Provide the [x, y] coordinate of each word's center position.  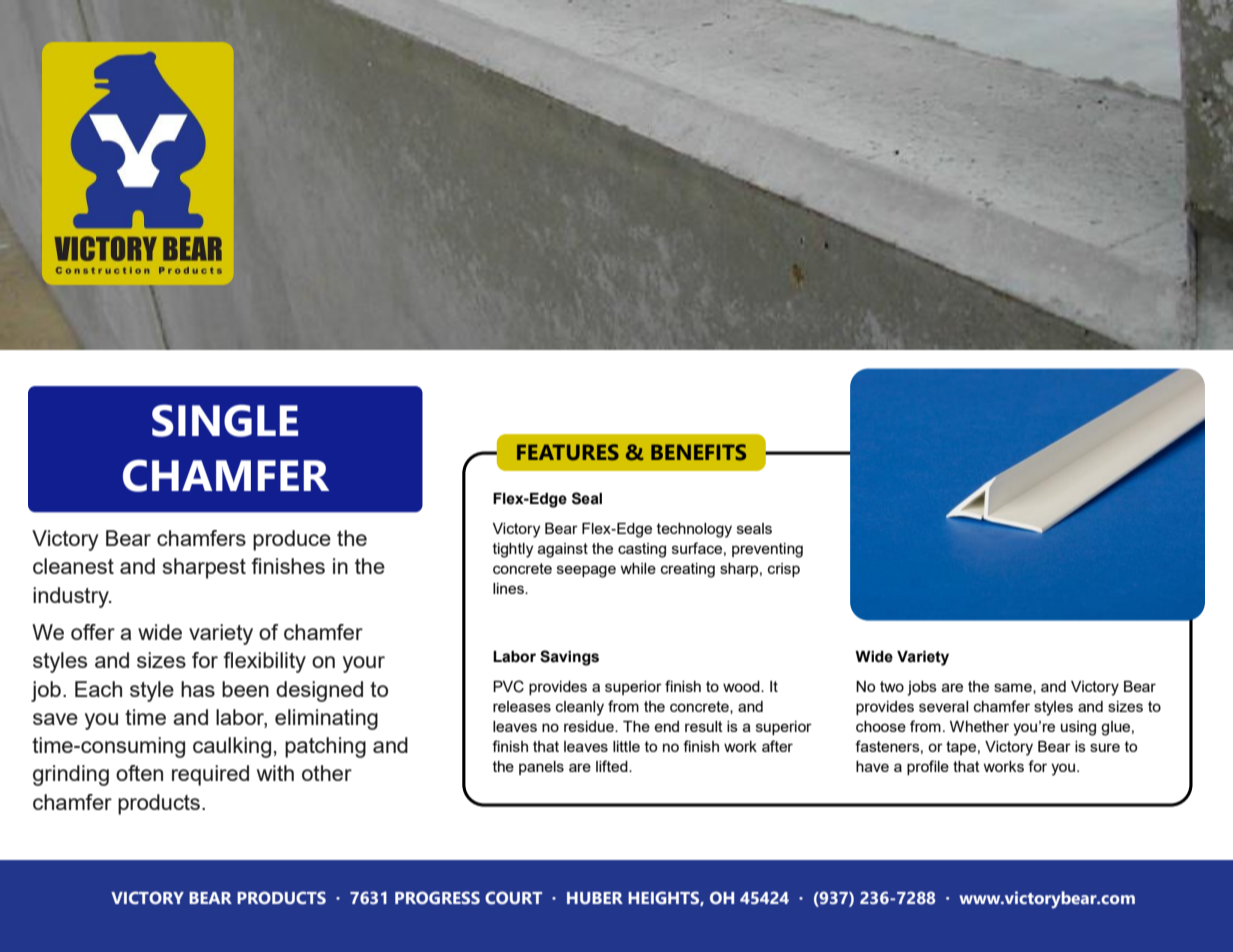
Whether [979, 726]
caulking [232, 747]
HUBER [595, 898]
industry [72, 597]
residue [590, 726]
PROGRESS [437, 898]
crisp [784, 570]
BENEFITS [698, 452]
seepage [586, 571]
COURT [513, 898]
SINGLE [225, 420]
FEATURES [568, 452]
